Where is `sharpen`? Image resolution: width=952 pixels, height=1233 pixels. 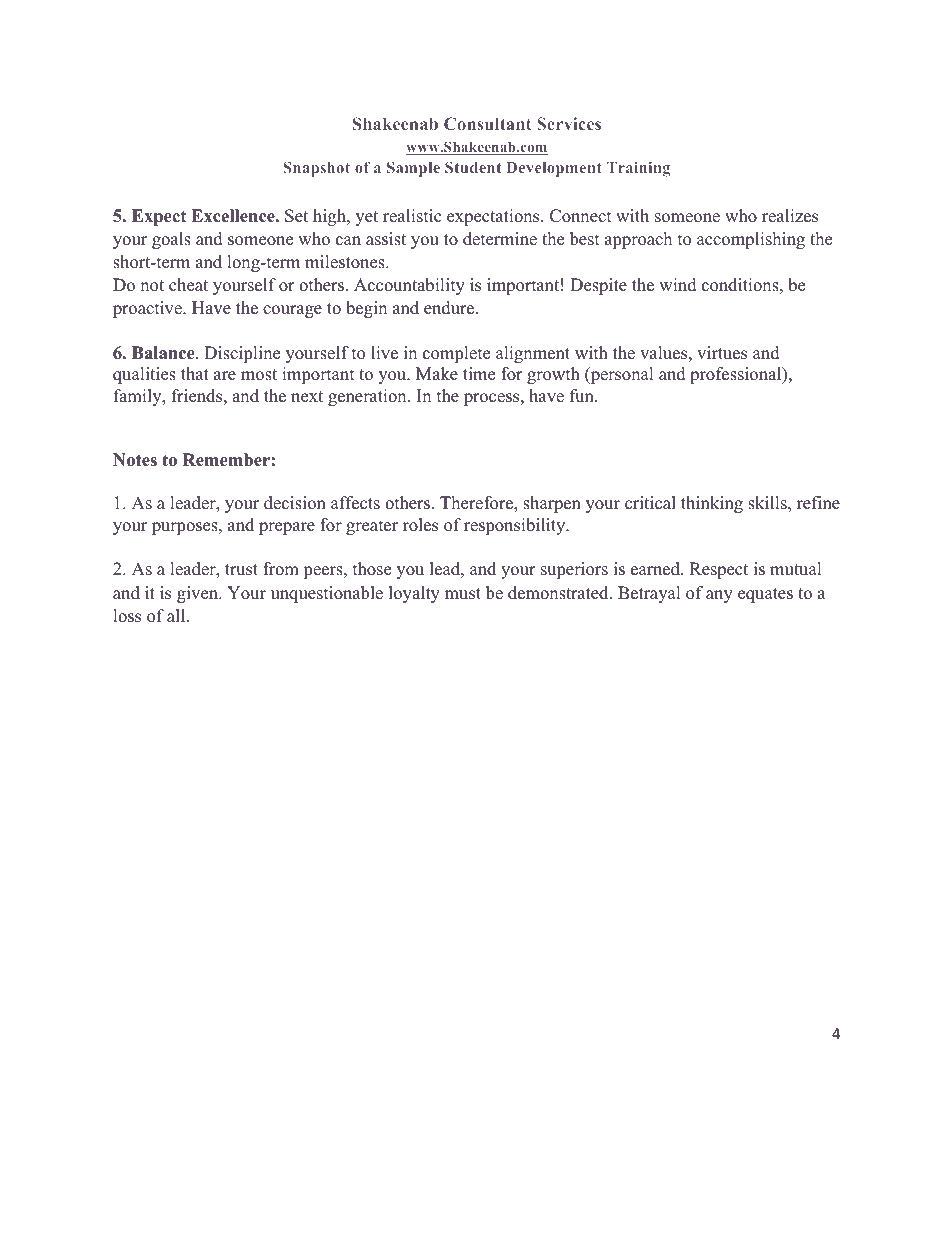 sharpen is located at coordinates (552, 504).
